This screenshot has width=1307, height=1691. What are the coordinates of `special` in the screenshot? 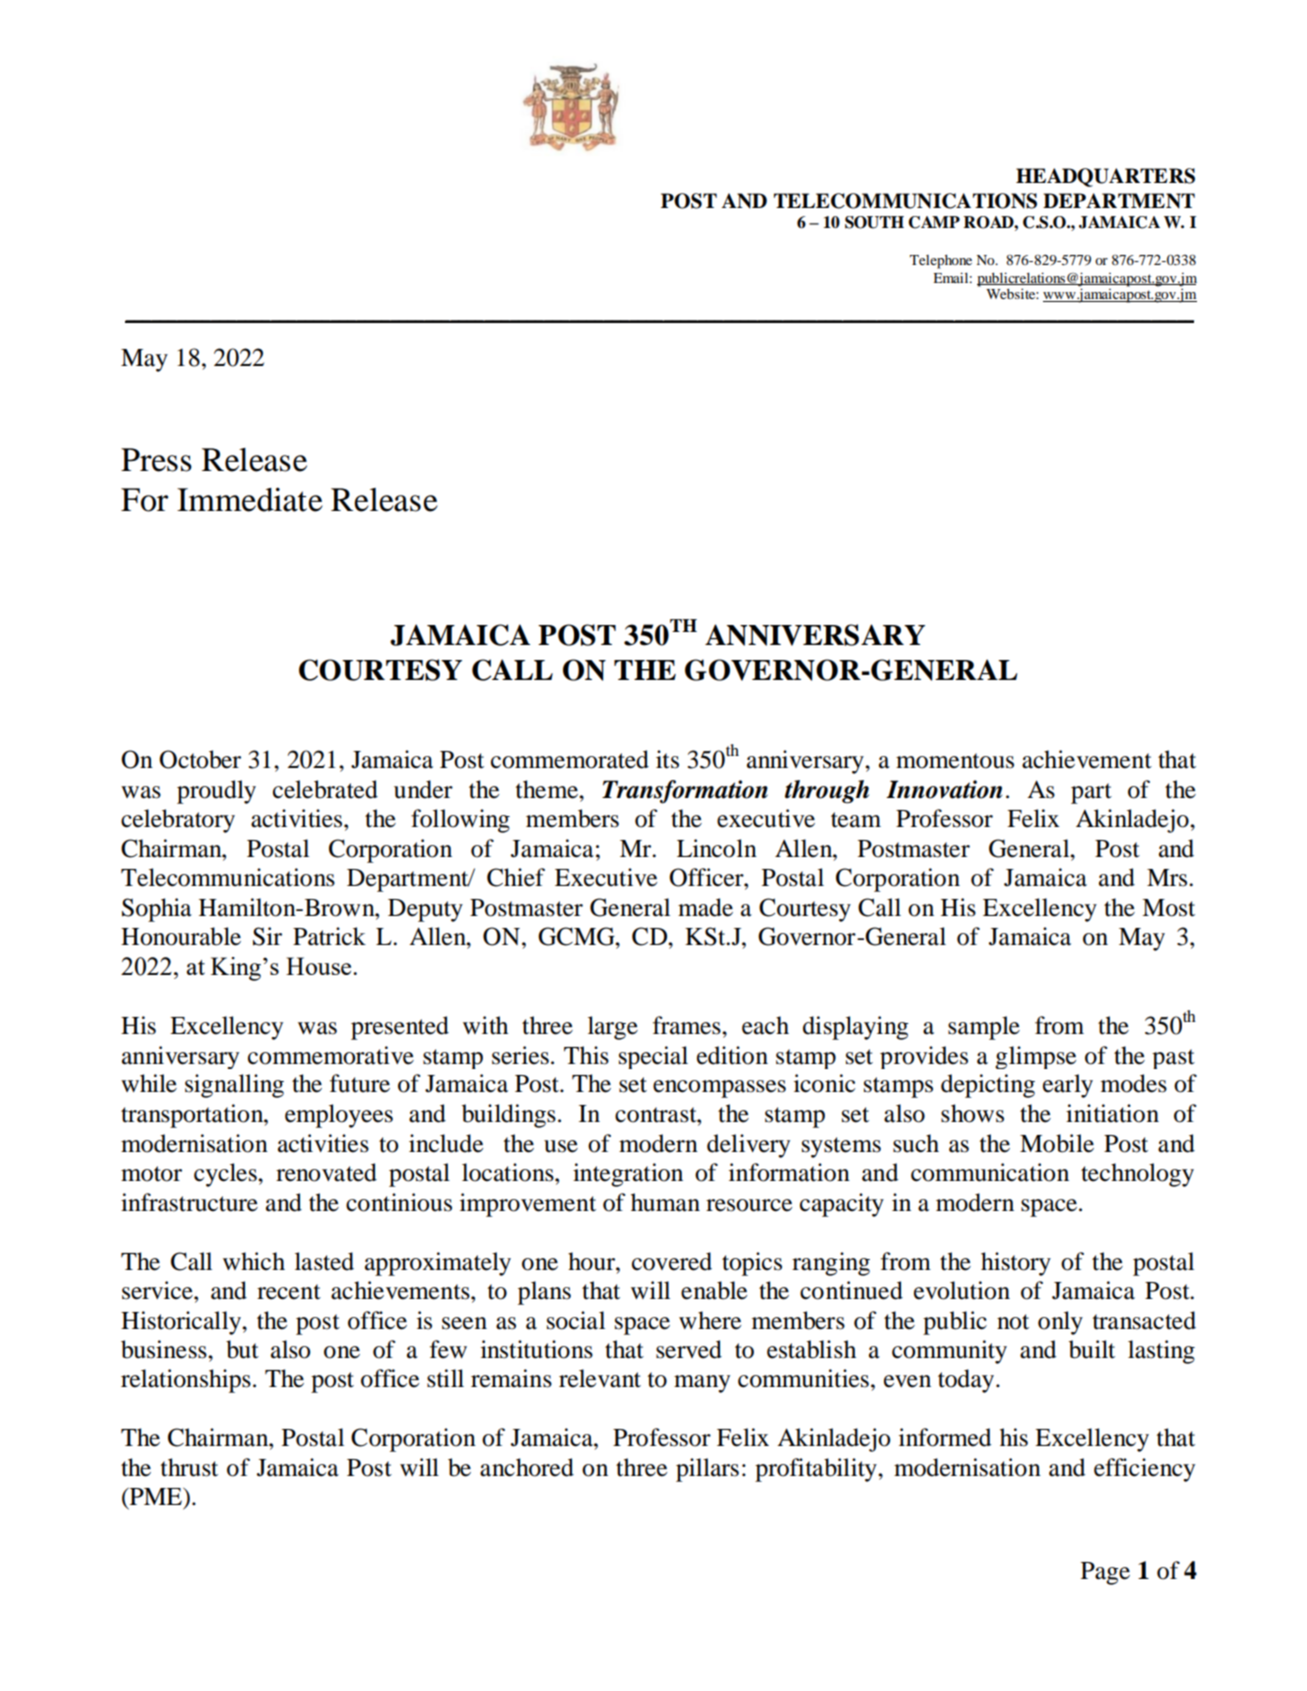 It's located at (653, 1057).
